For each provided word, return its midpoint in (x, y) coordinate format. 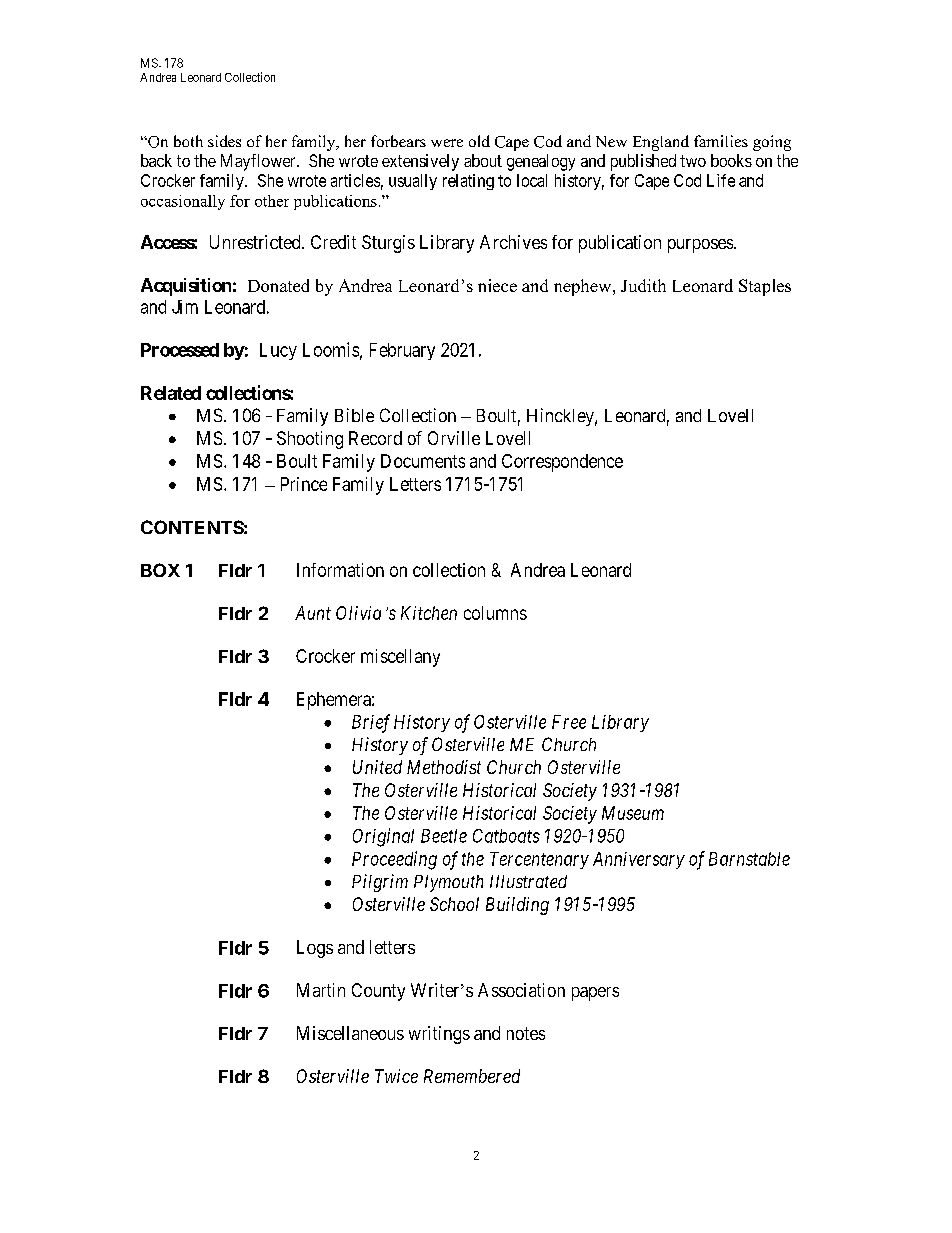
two (693, 161)
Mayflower (259, 162)
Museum (633, 813)
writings (439, 1035)
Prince (304, 484)
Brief (371, 723)
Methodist (444, 767)
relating (468, 182)
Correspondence (562, 463)
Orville (454, 438)
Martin (321, 990)
